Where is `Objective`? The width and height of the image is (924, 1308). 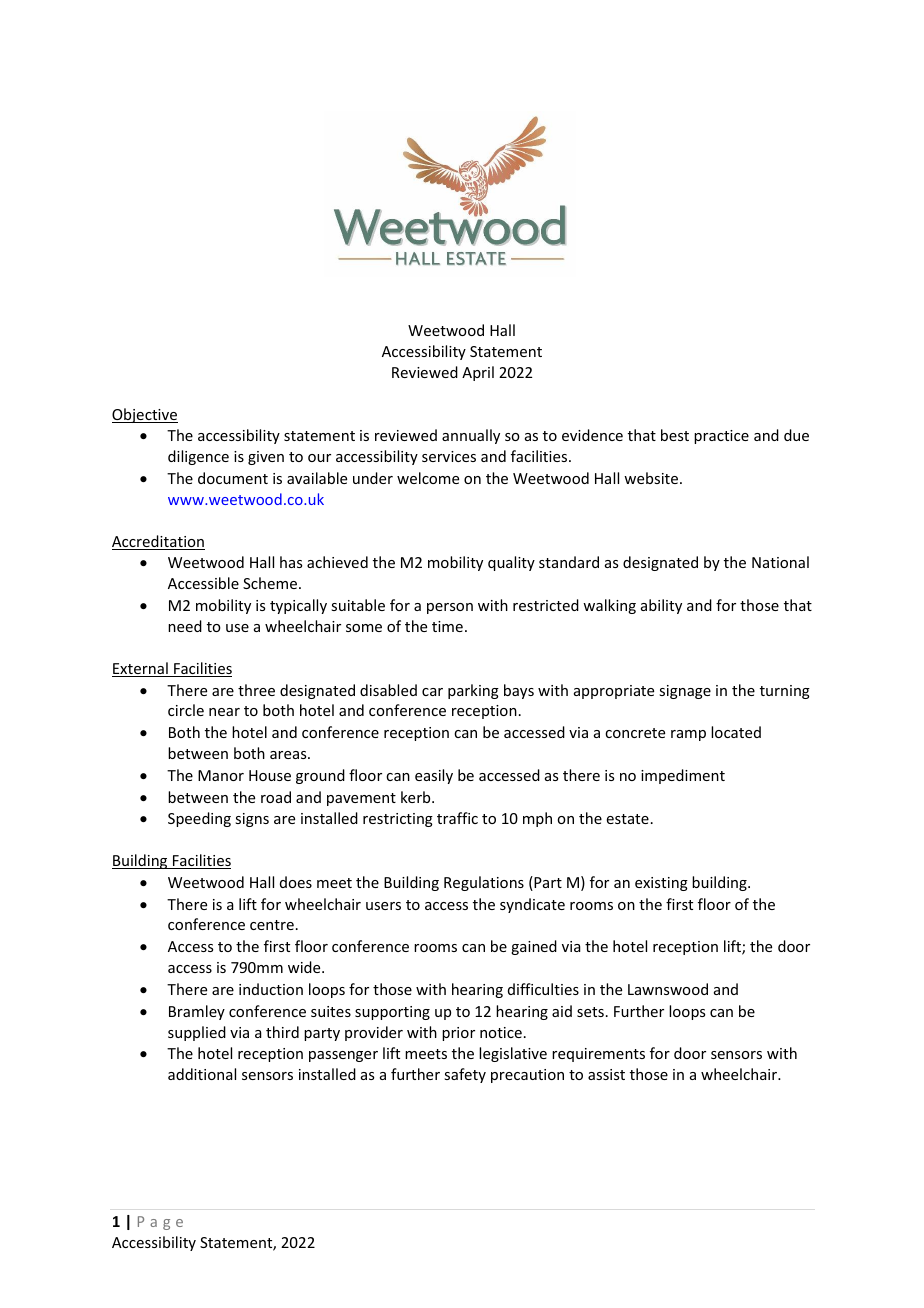 Objective is located at coordinates (145, 415).
